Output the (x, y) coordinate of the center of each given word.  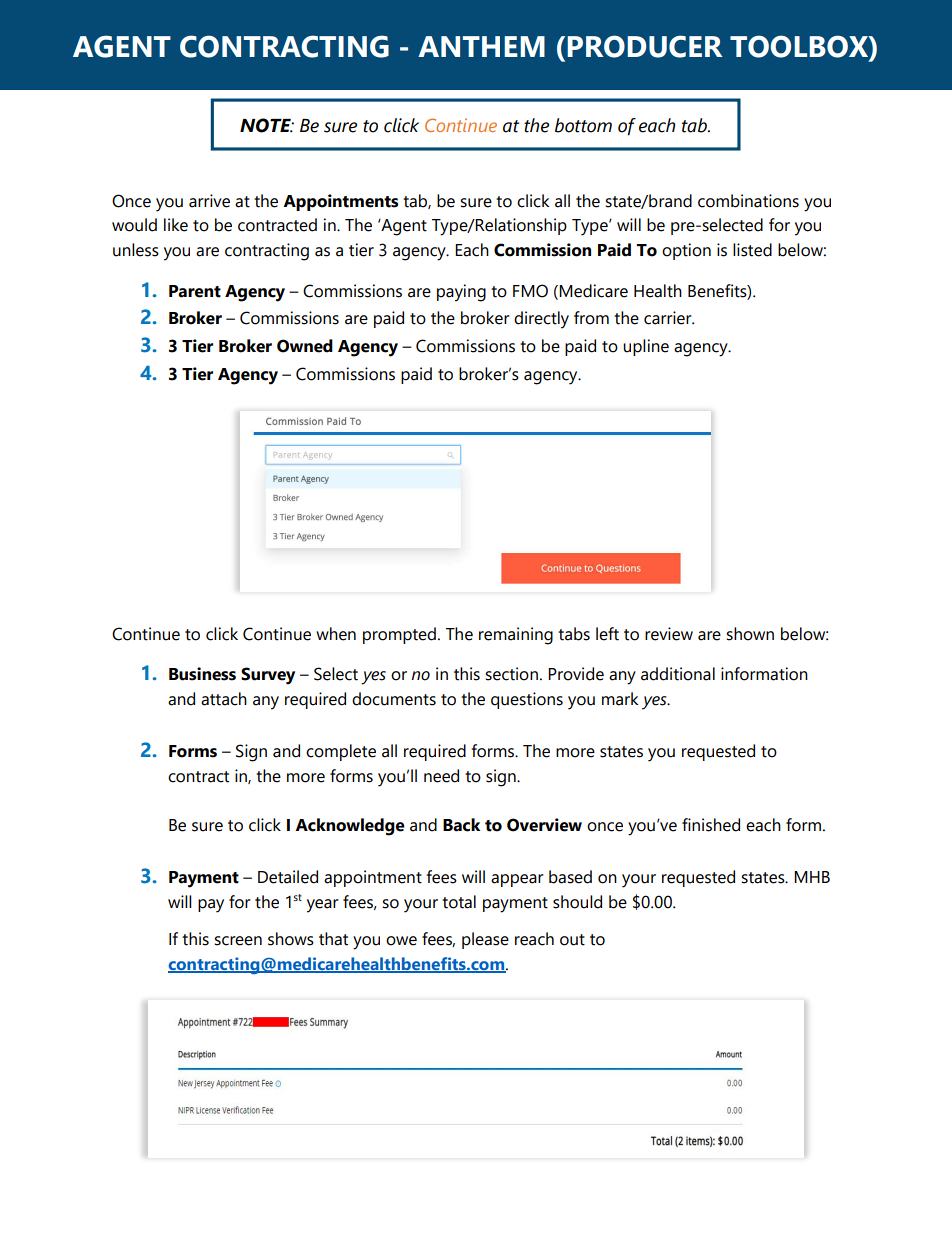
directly (541, 320)
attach (224, 699)
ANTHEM (481, 46)
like (176, 225)
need (441, 776)
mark (620, 699)
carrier (669, 318)
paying (461, 293)
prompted (399, 635)
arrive (209, 201)
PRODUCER (645, 46)
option (686, 251)
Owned (305, 346)
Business (202, 674)
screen (238, 941)
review (669, 634)
